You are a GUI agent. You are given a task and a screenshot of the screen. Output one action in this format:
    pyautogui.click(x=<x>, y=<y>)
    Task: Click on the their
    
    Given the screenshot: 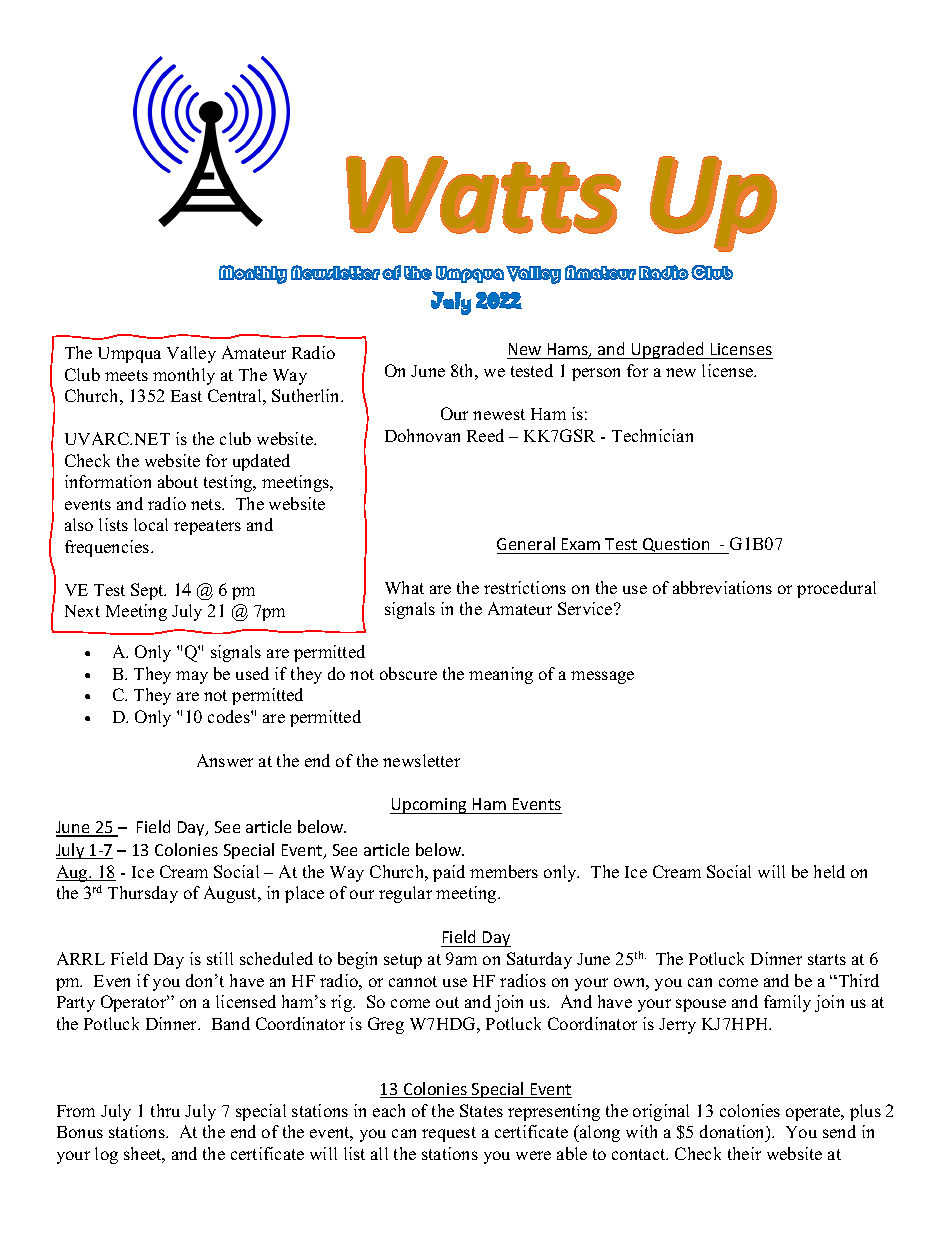 What is the action you would take?
    pyautogui.click(x=744, y=1153)
